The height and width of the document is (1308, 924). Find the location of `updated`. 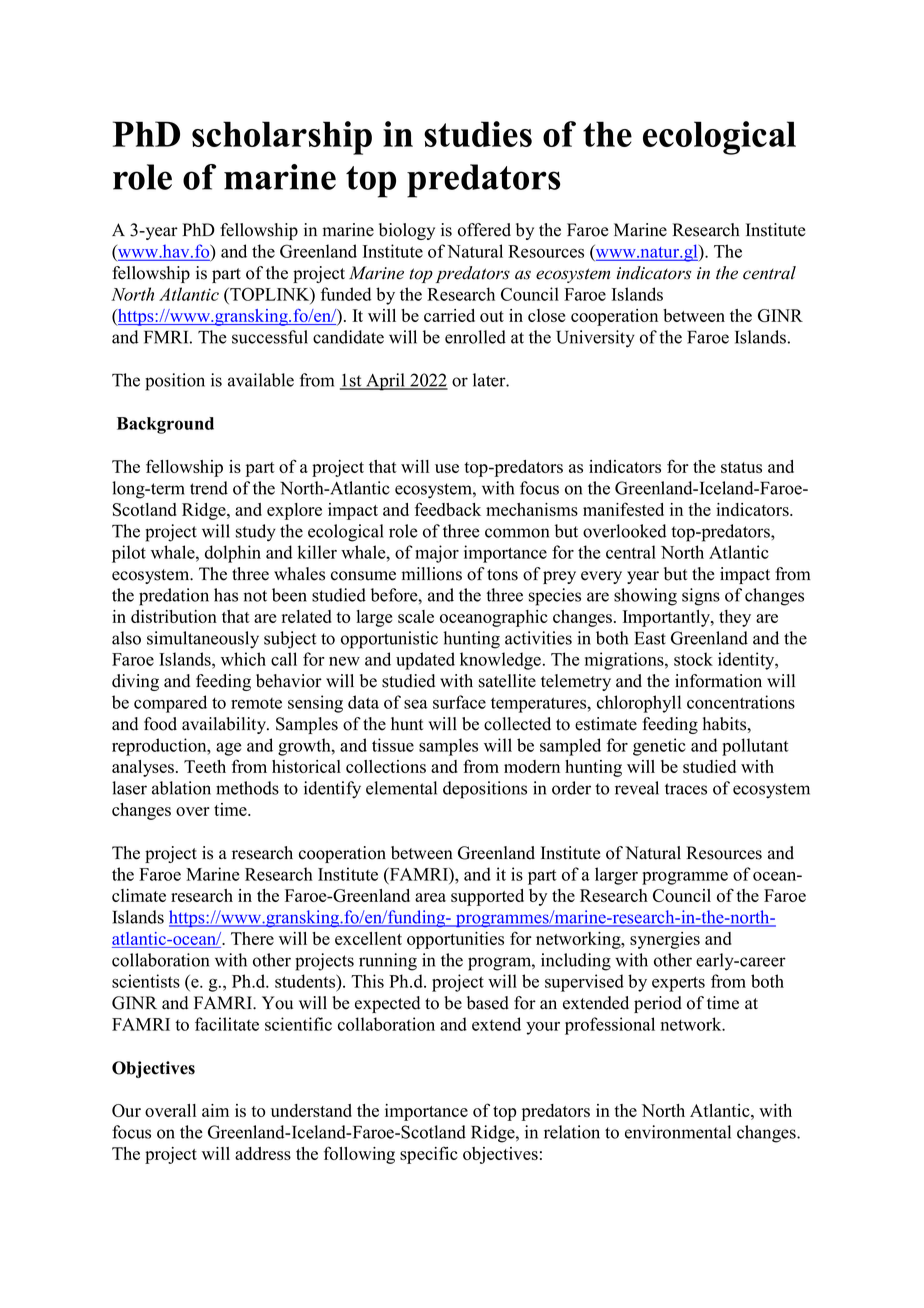

updated is located at coordinates (425, 661).
